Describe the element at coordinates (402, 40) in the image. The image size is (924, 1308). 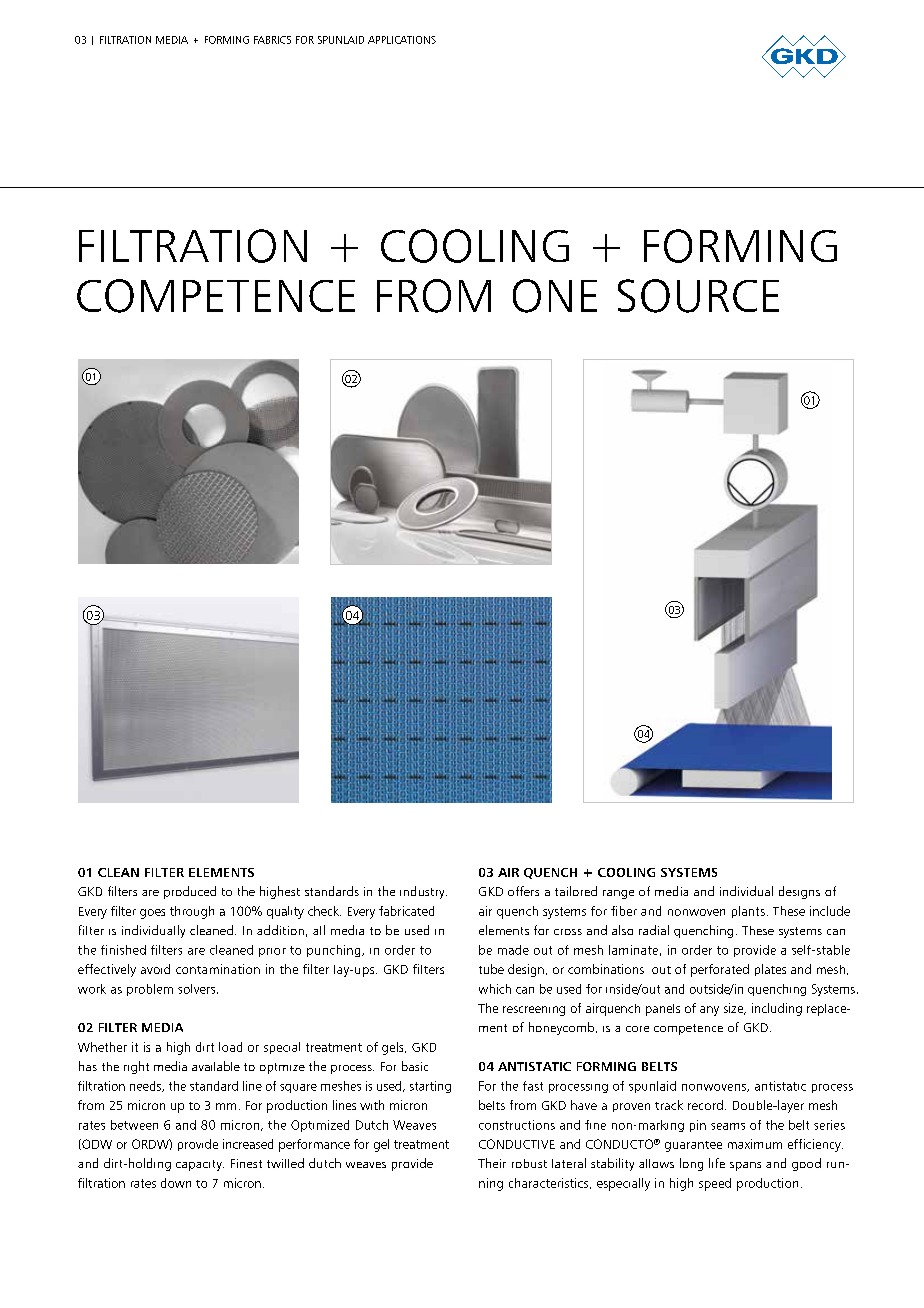
I see `APPLICATIONS` at that location.
